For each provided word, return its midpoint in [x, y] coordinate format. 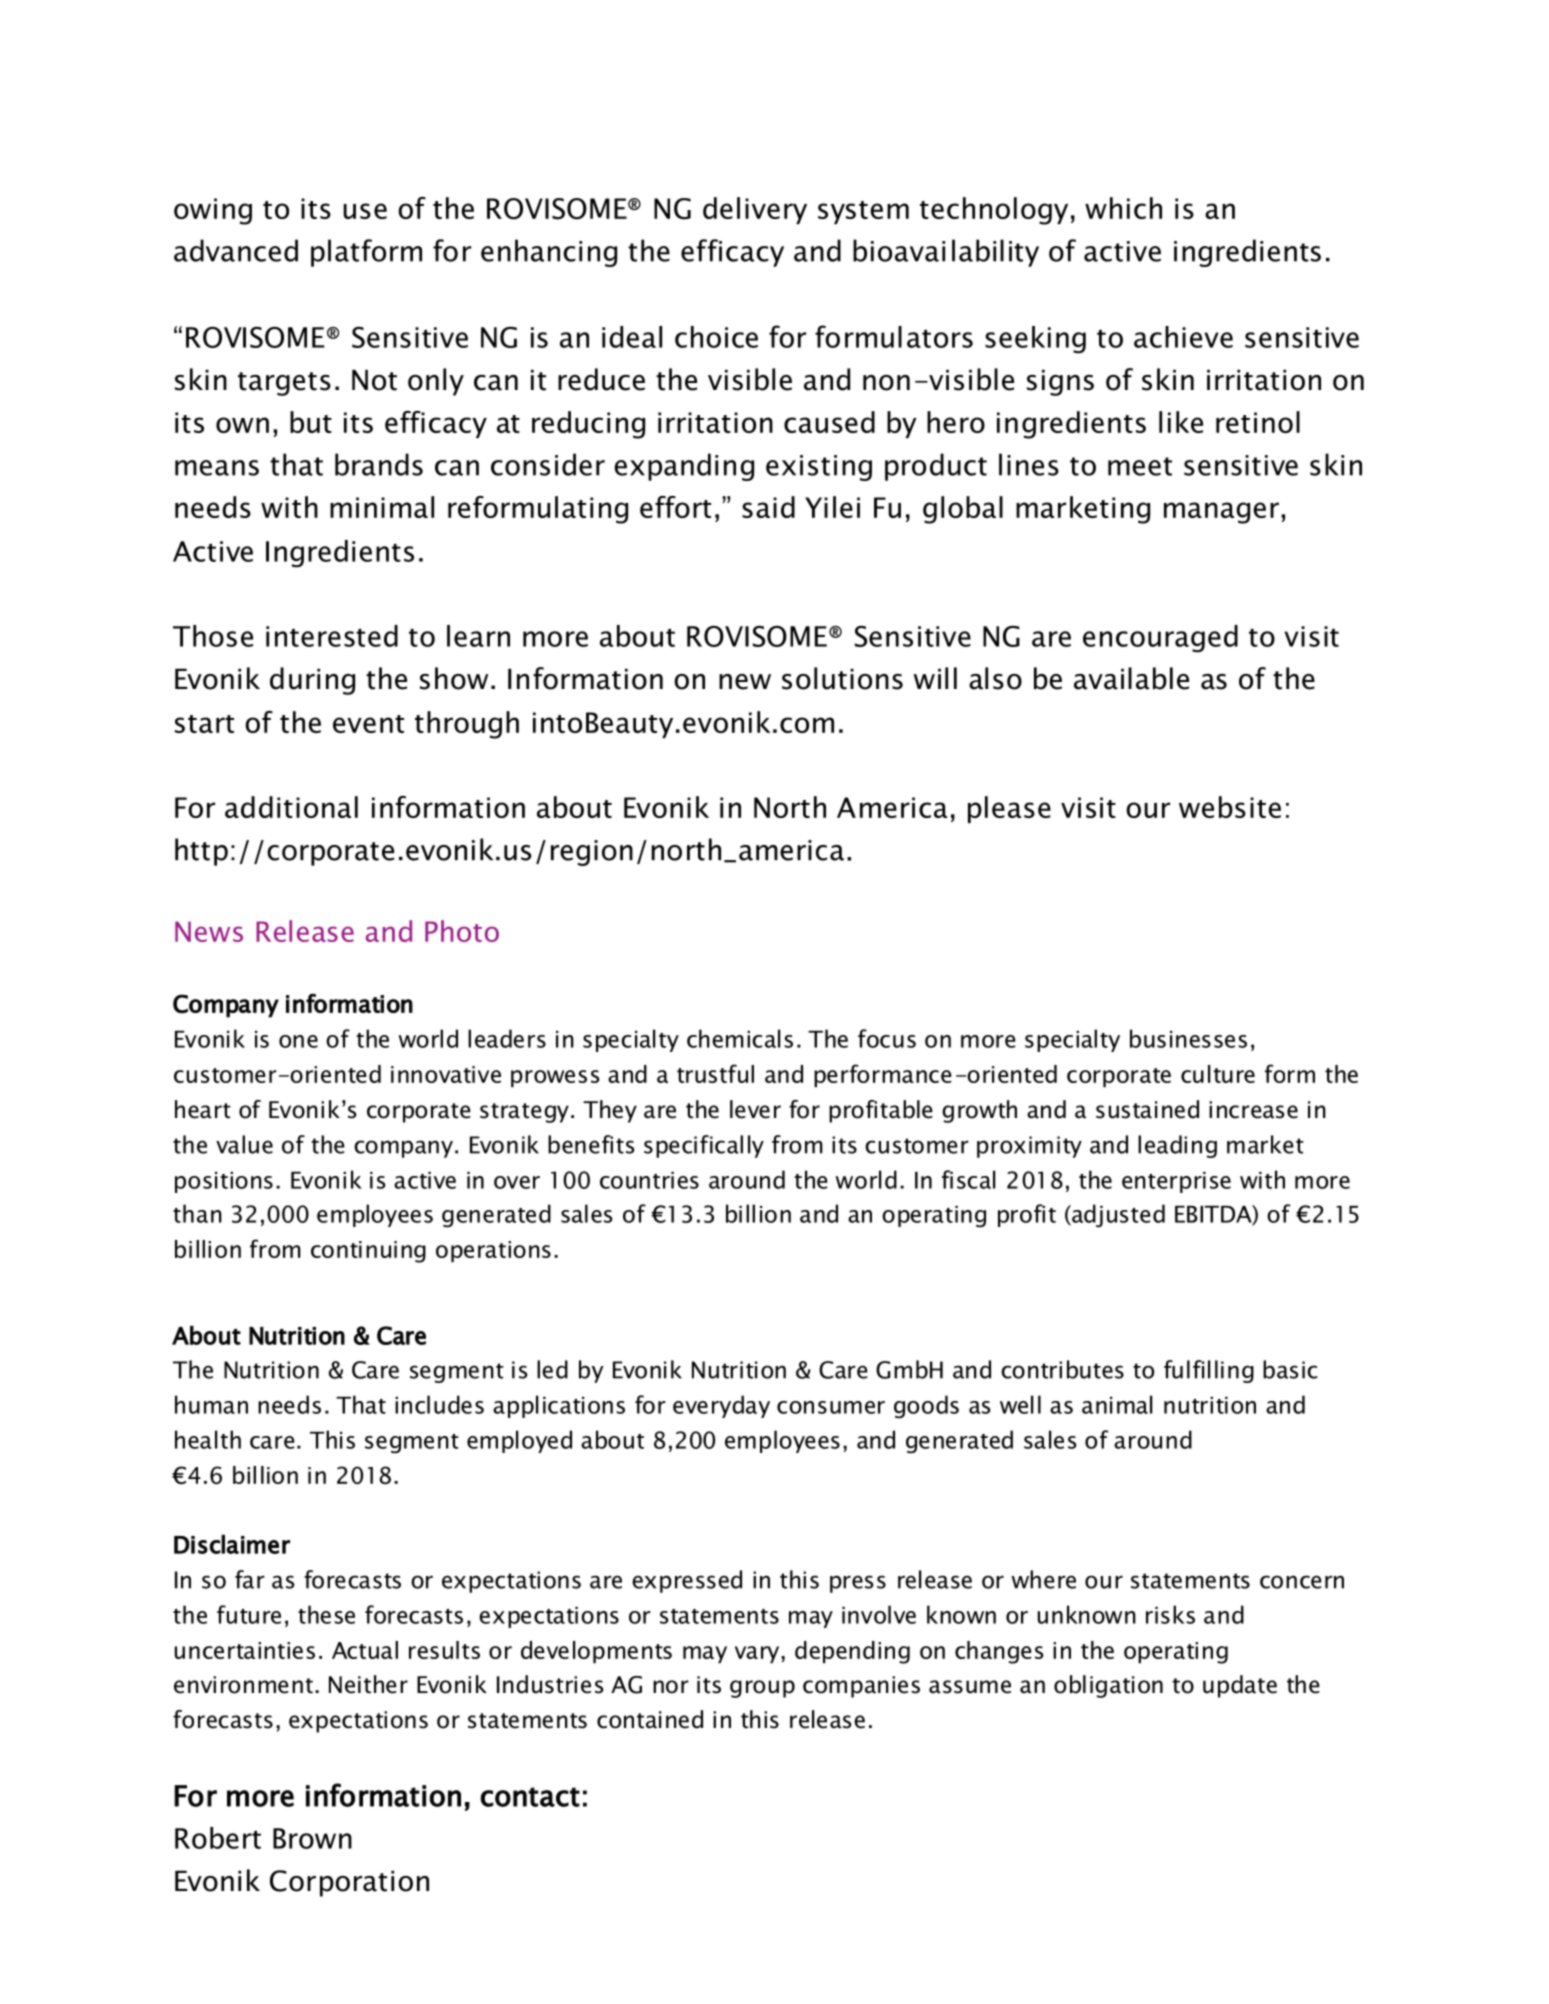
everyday [721, 1406]
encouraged [1160, 639]
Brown [312, 1838]
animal [1117, 1404]
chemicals [740, 1038]
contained [650, 1719]
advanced [236, 250]
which [1123, 208]
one [298, 1041]
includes [439, 1404]
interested [332, 636]
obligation [1108, 1686]
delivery [755, 210]
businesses [1188, 1038]
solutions [842, 678]
